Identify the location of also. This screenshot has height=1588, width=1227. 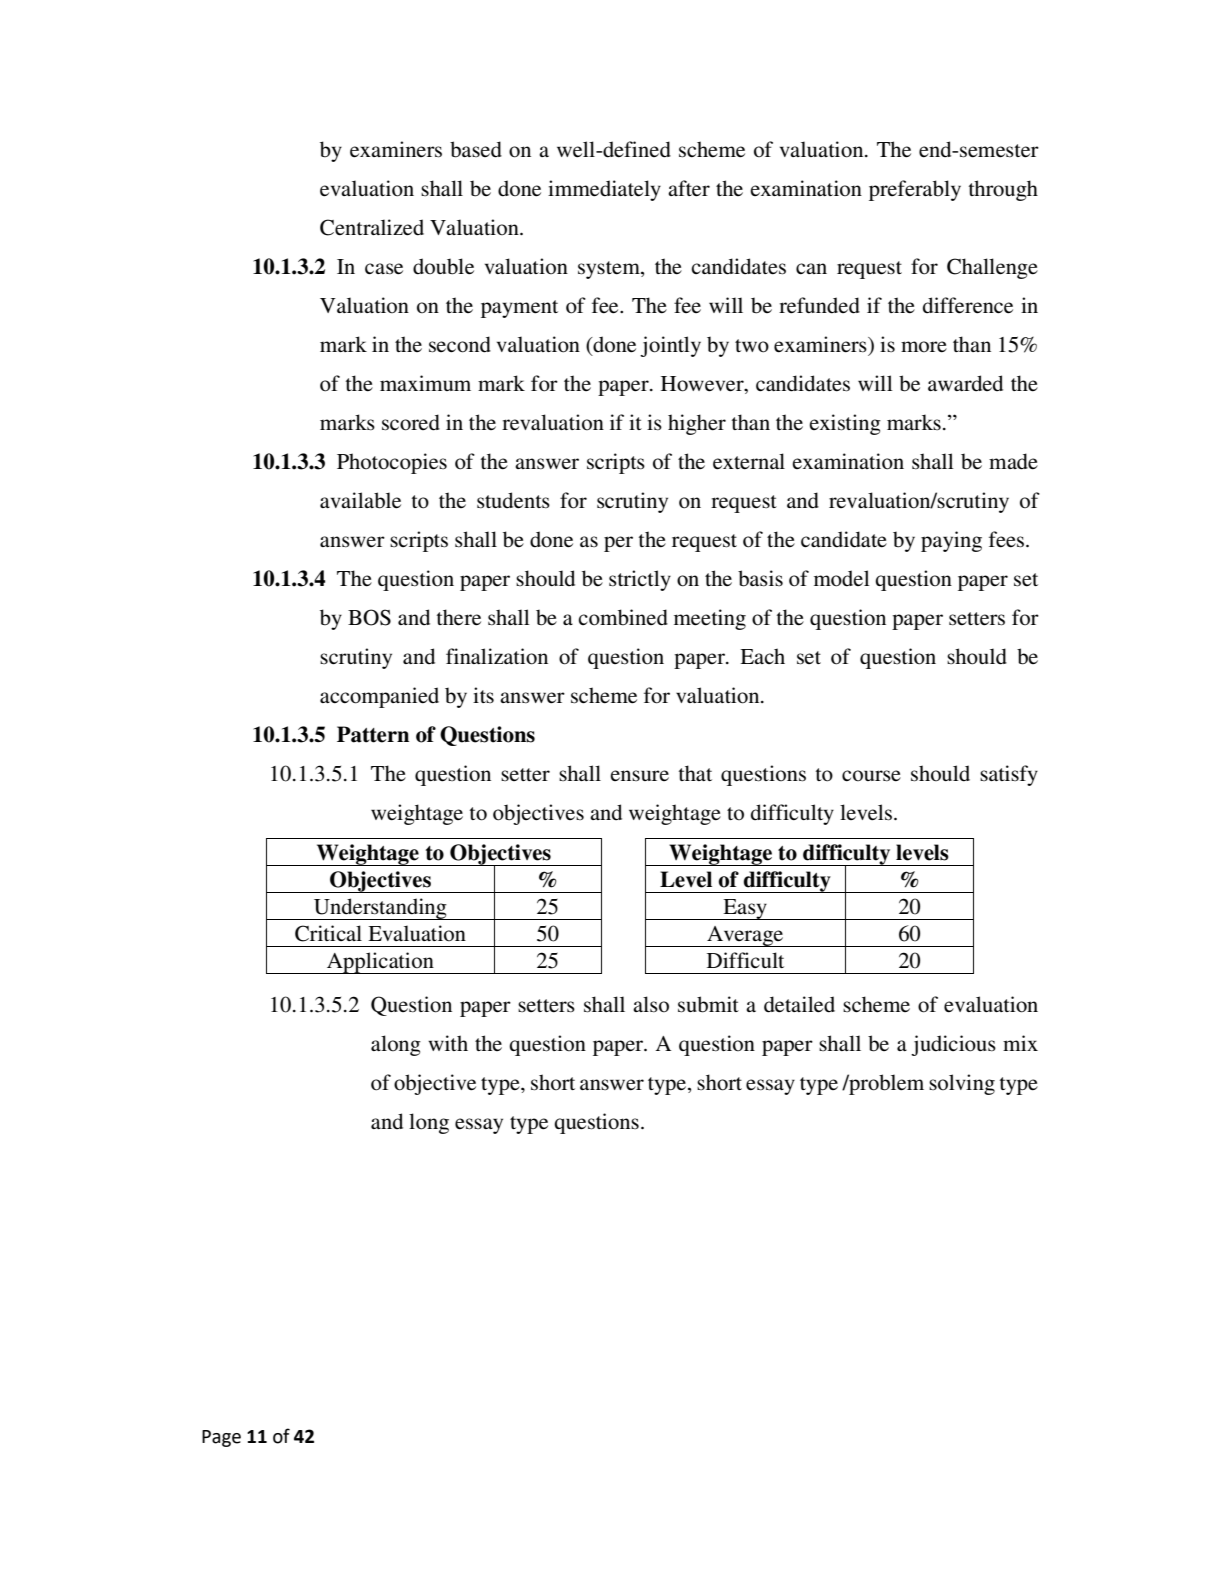
(651, 1004).
